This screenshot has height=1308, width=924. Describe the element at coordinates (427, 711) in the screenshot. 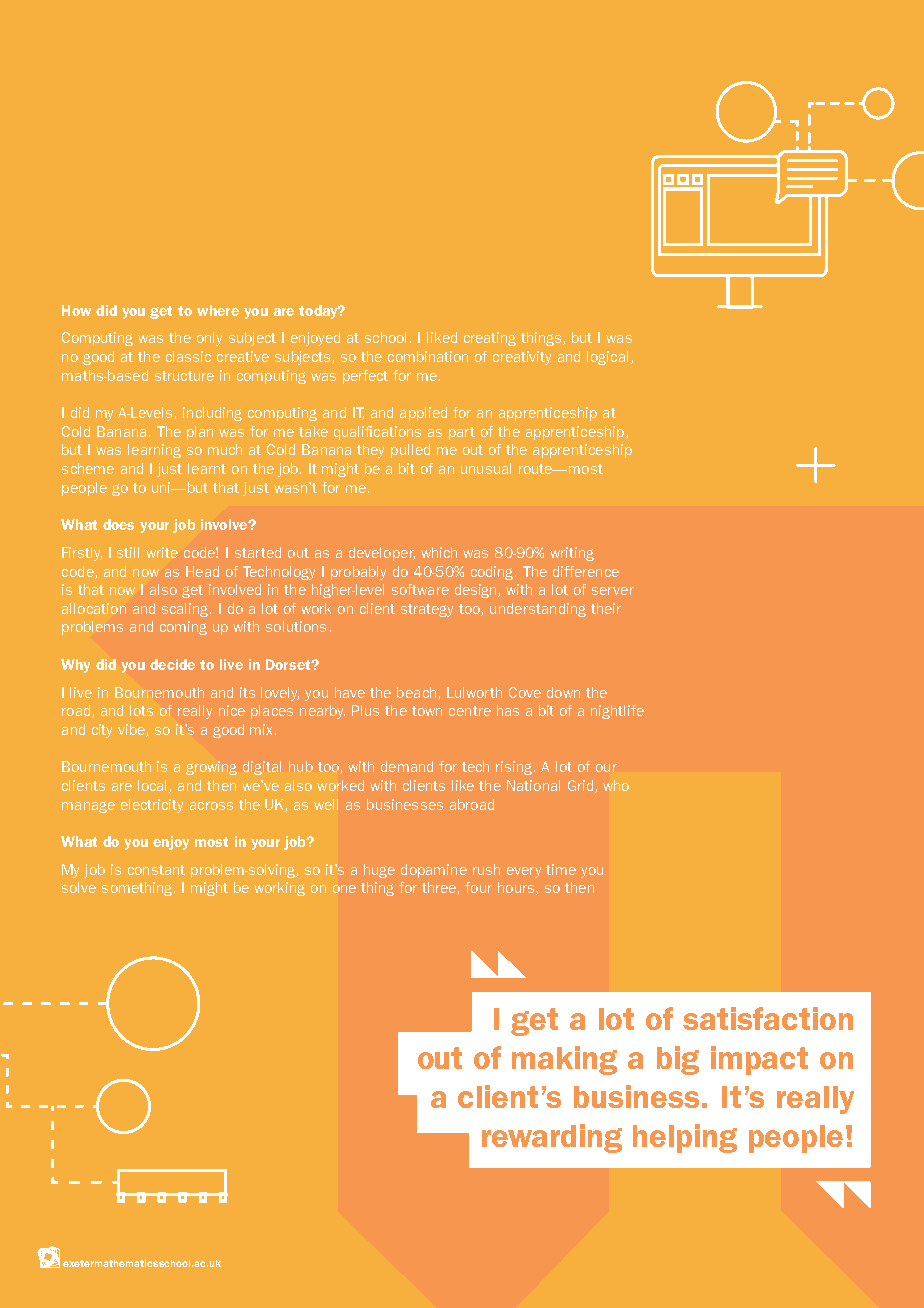

I see `town` at that location.
